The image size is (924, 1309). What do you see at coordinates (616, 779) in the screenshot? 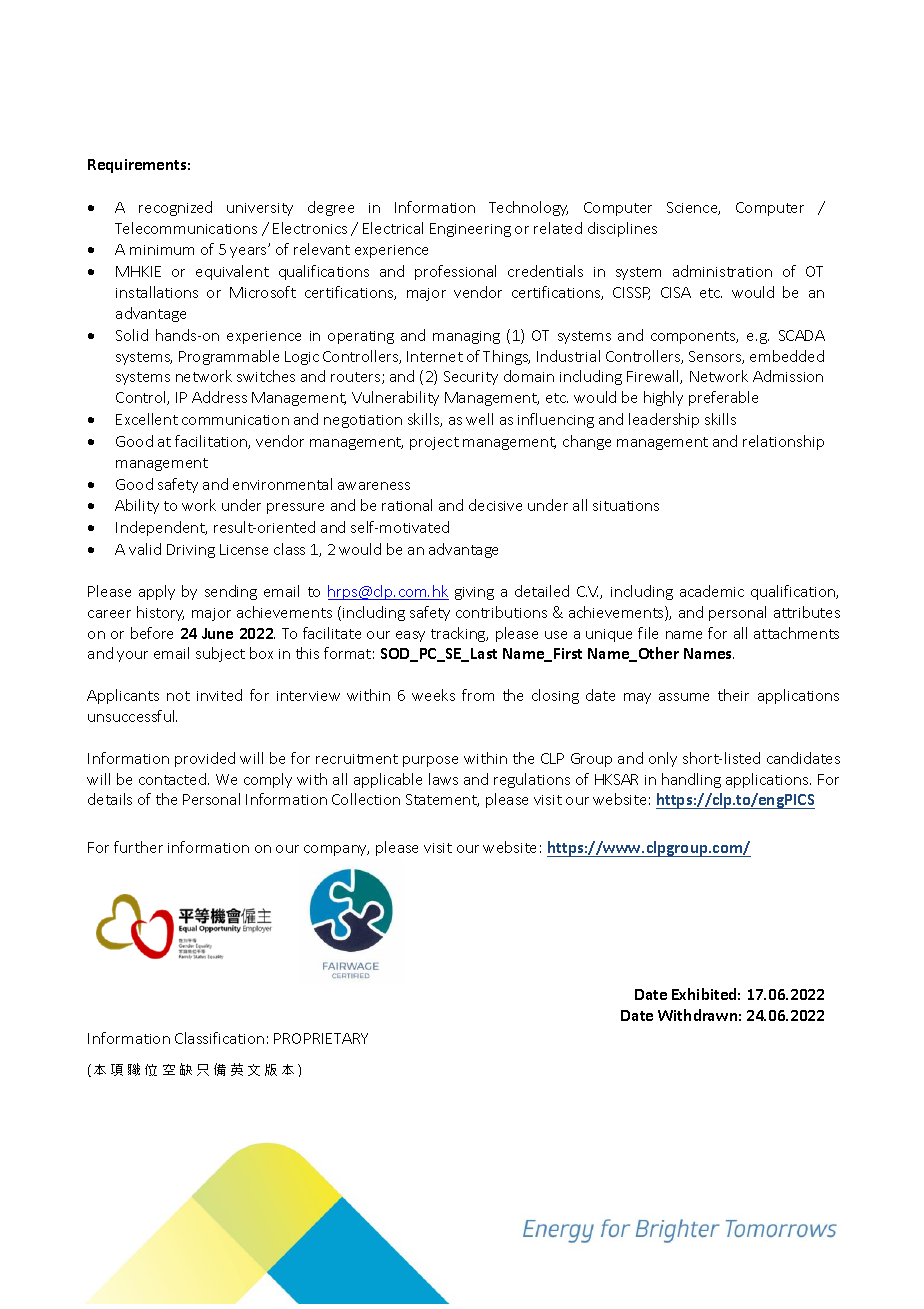
I see `HKSAR` at bounding box center [616, 779].
